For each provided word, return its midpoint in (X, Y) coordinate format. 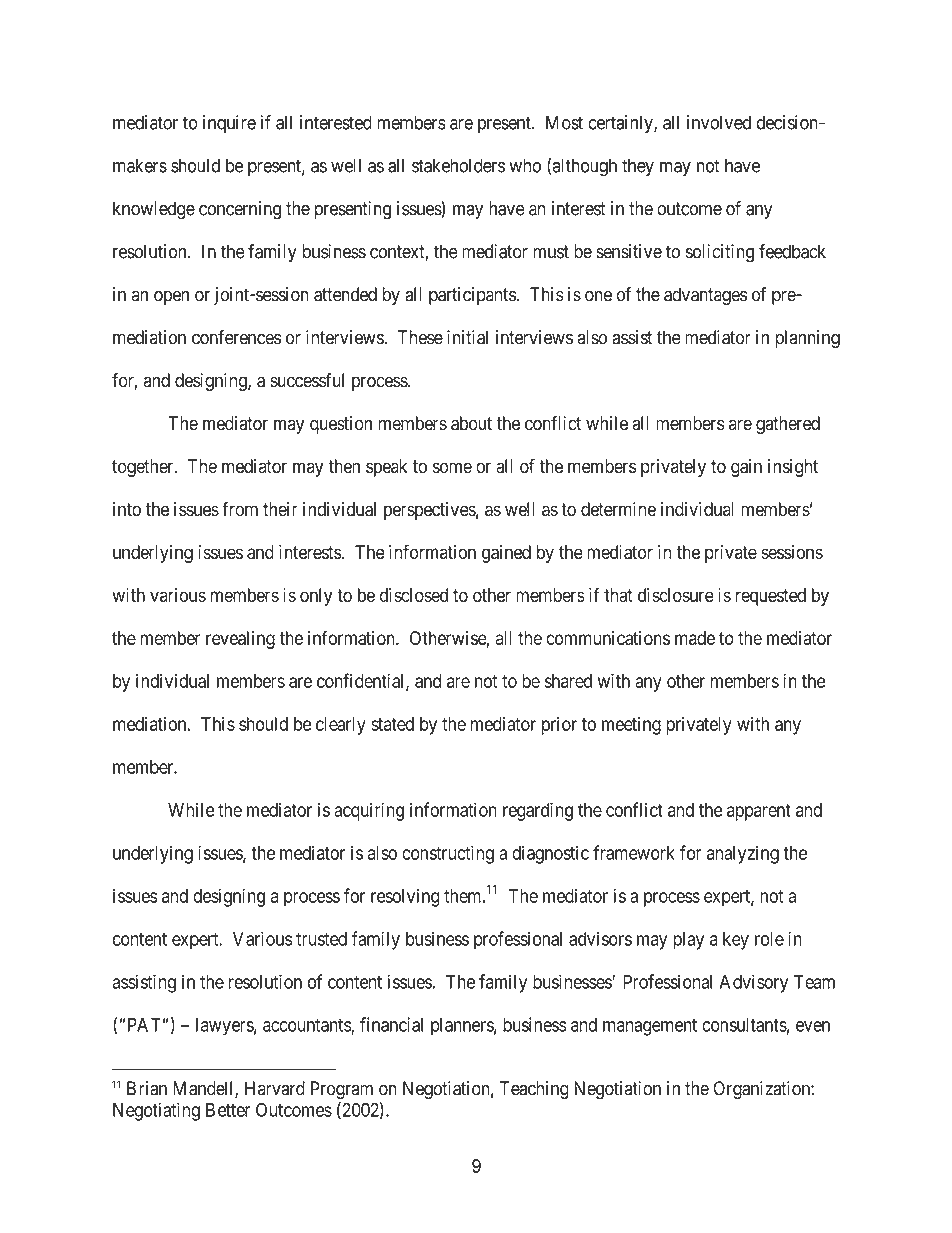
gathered (788, 425)
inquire (229, 124)
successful (307, 380)
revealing (240, 640)
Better (228, 1110)
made (695, 638)
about (471, 423)
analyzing (743, 854)
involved (719, 122)
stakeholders (458, 165)
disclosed (414, 595)
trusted (321, 939)
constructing (448, 854)
